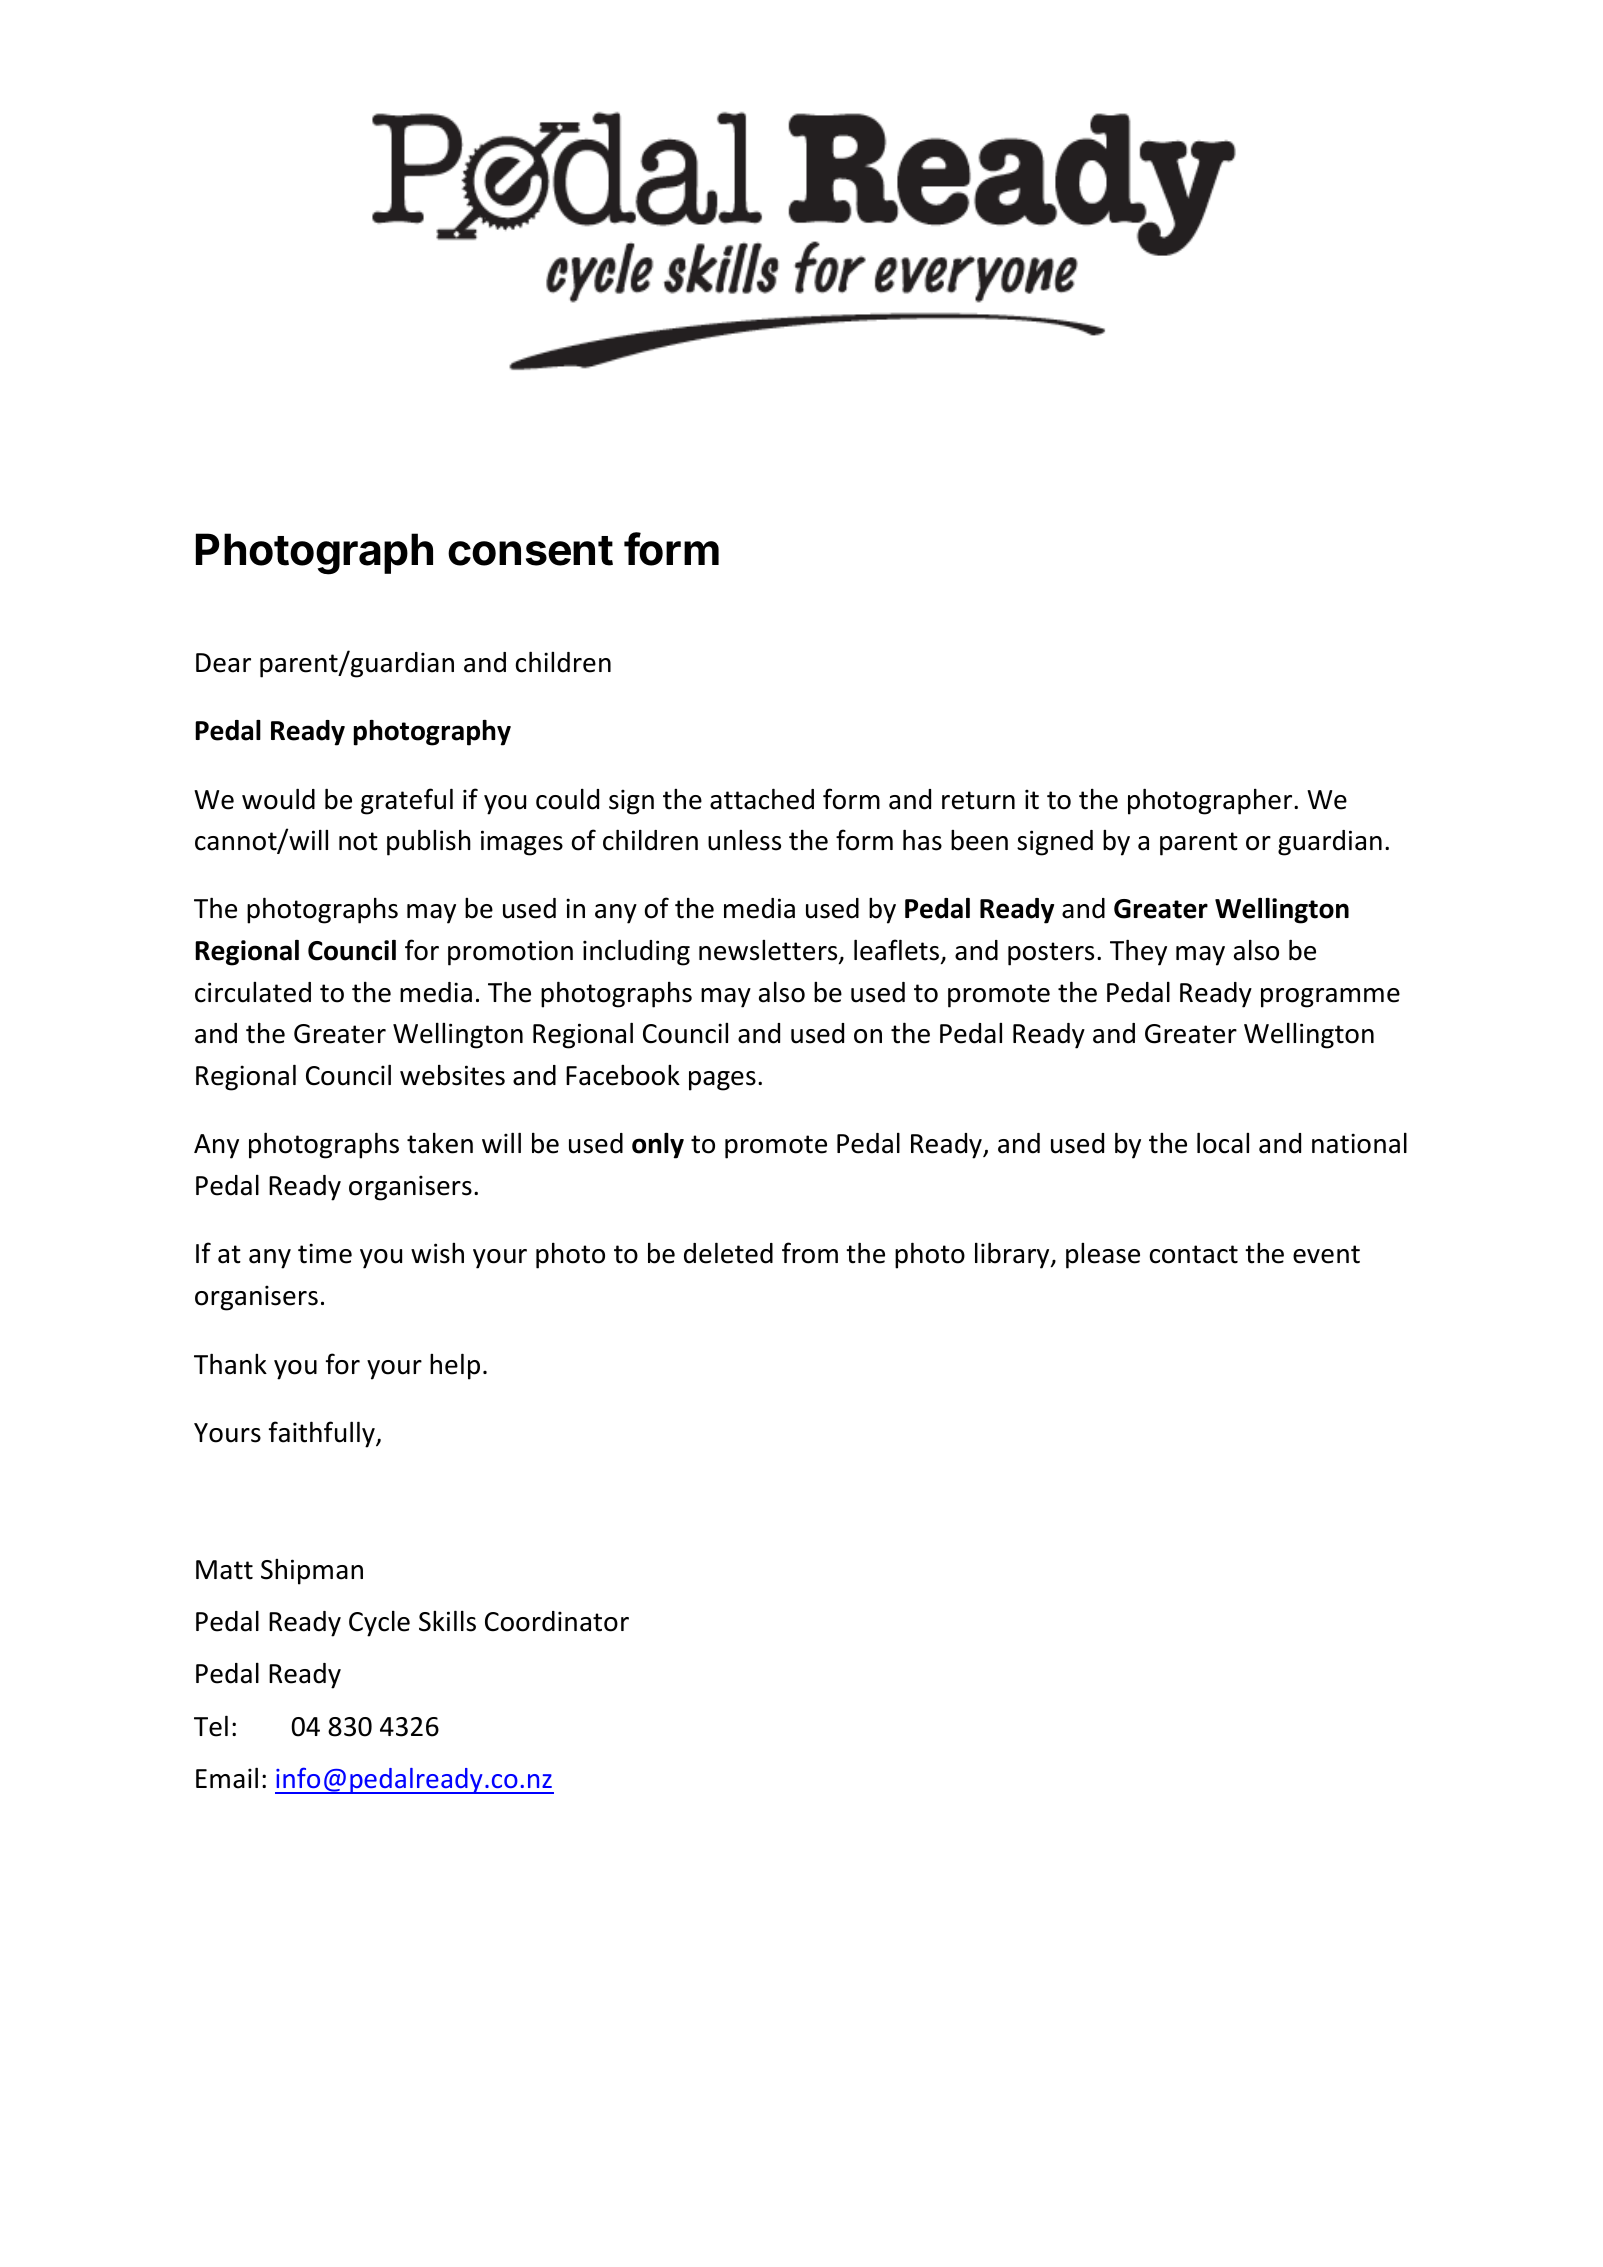 The height and width of the document is (2267, 1603). I want to click on only, so click(658, 1146).
